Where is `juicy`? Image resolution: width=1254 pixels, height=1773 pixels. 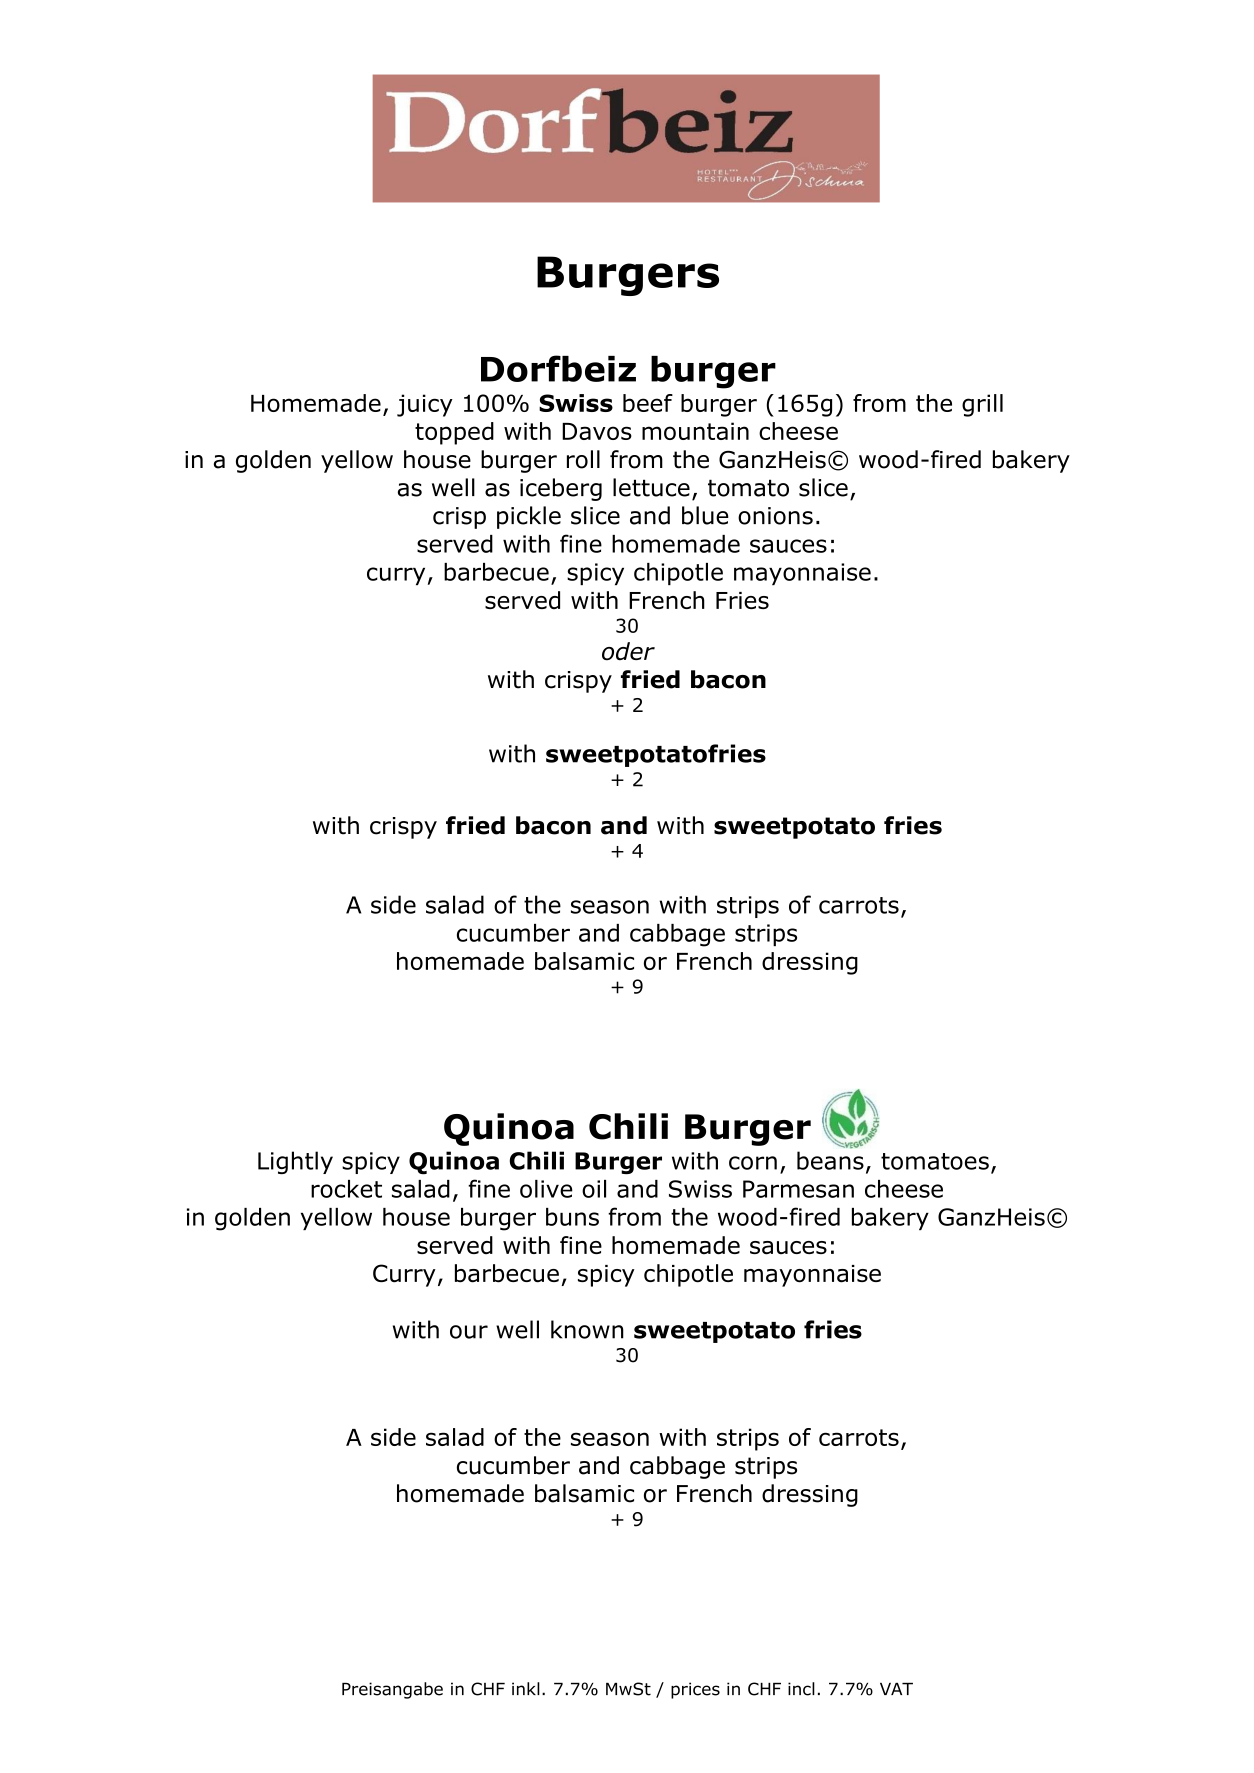
juicy is located at coordinates (425, 405).
